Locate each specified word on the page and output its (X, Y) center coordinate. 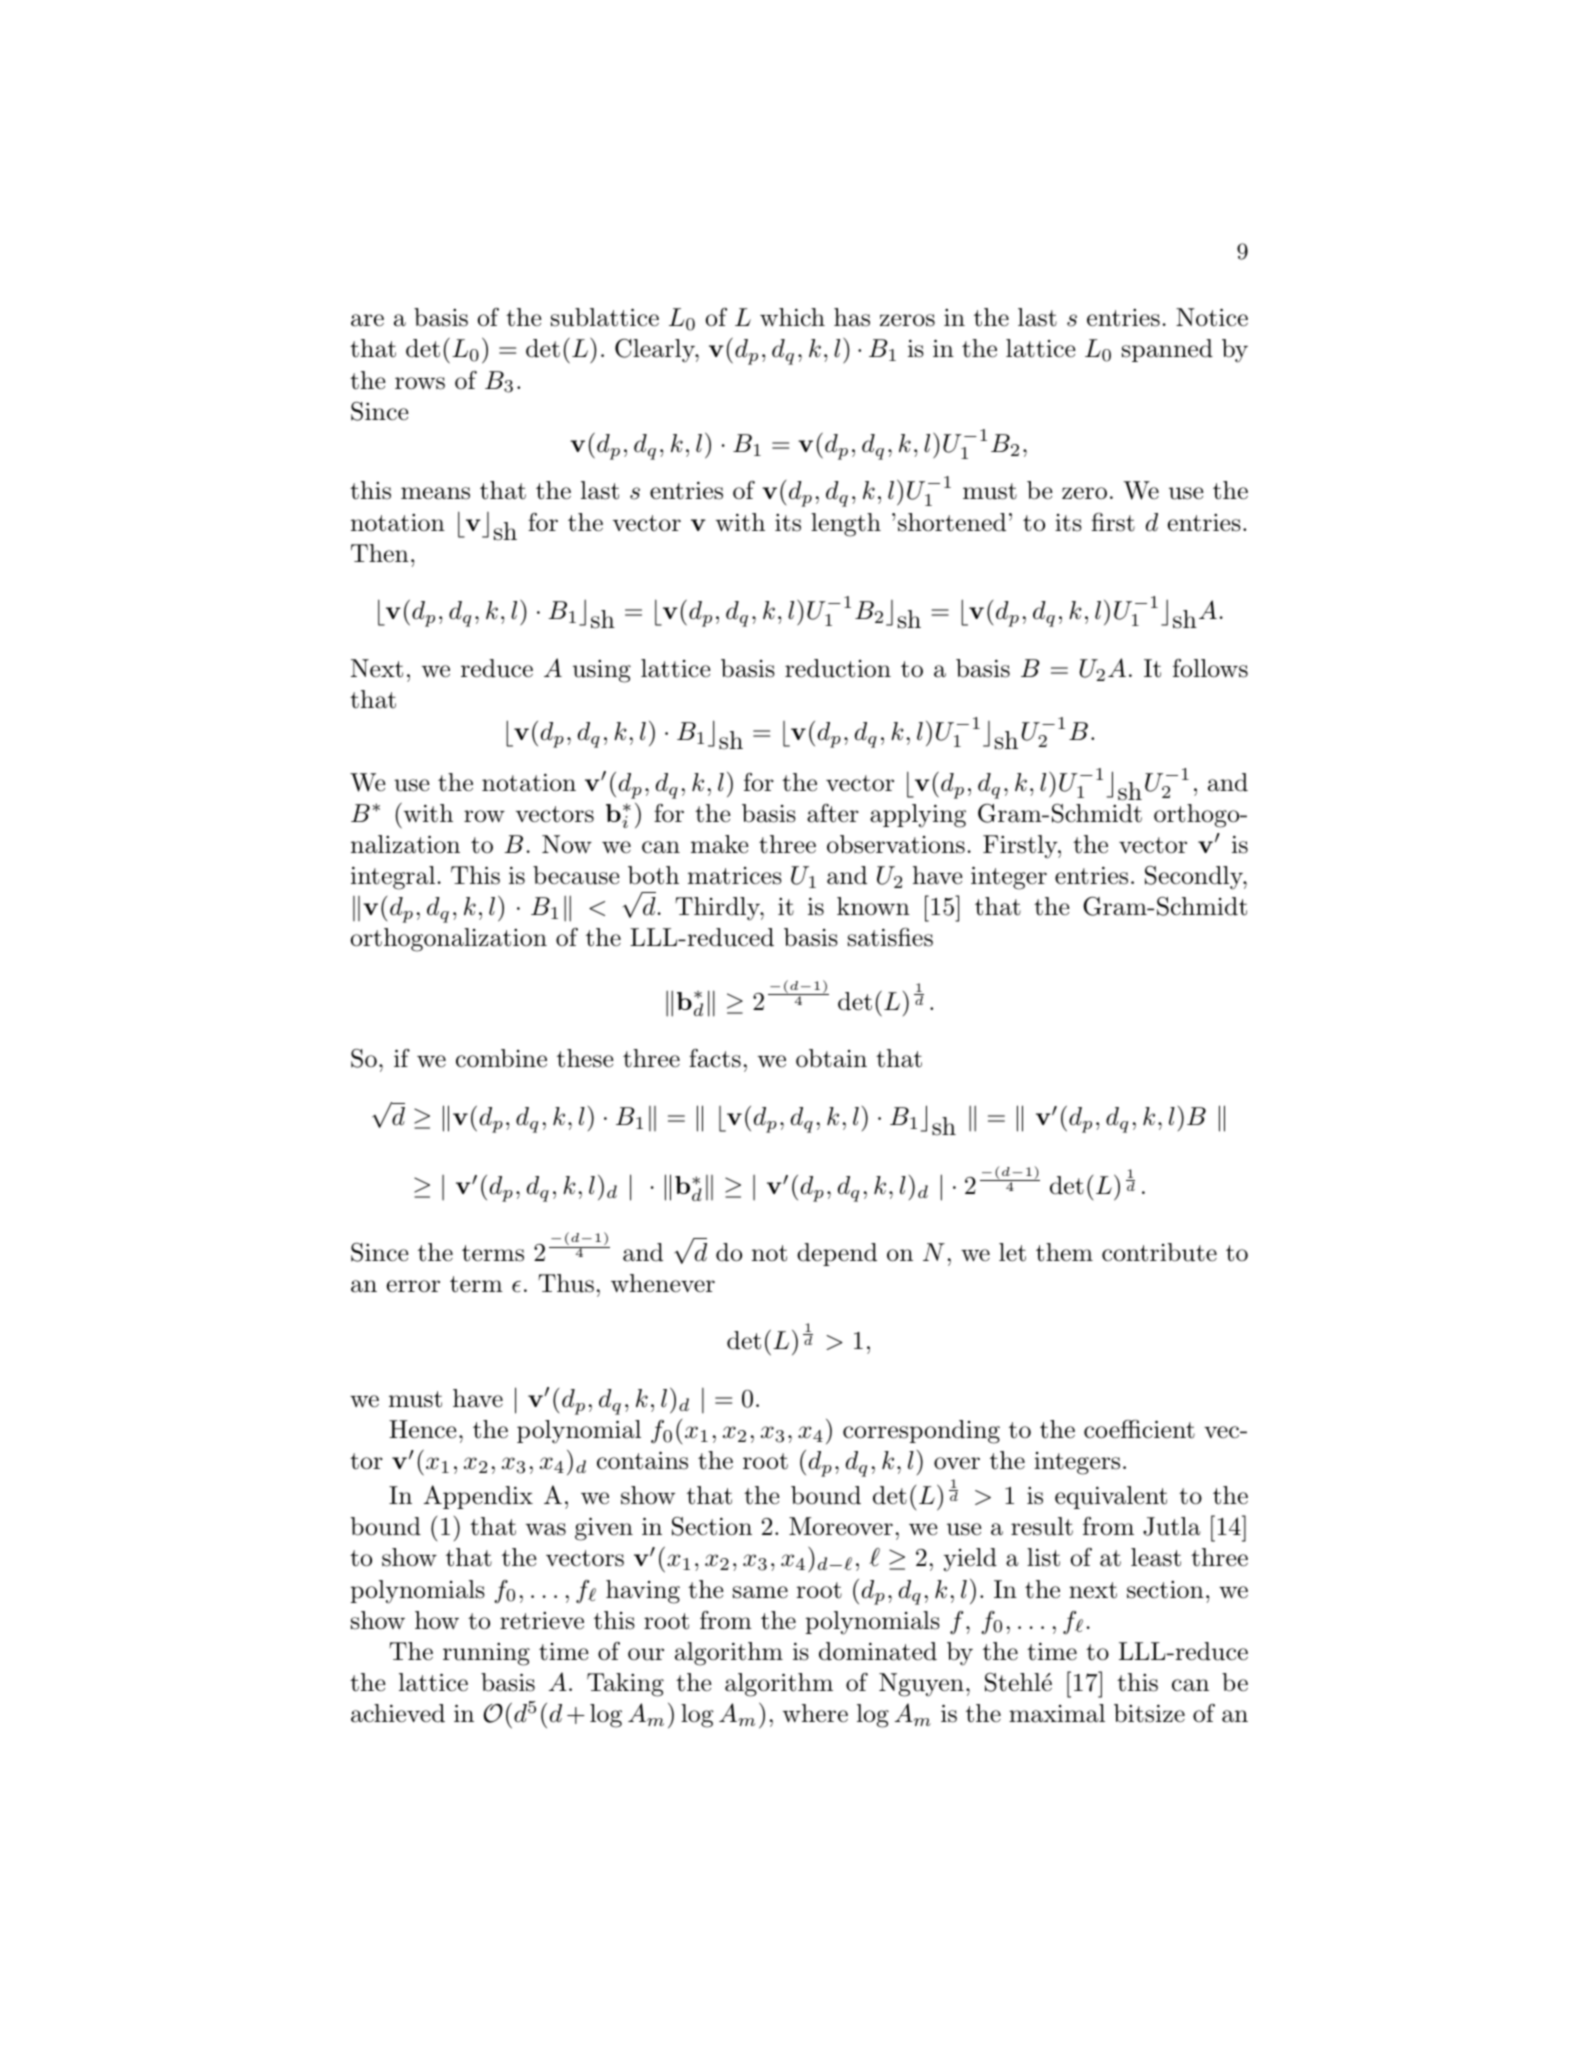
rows (420, 383)
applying (918, 816)
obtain (831, 1058)
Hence (423, 1429)
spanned (1167, 350)
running (486, 1654)
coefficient (1139, 1429)
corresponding (921, 1432)
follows (1210, 668)
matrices (735, 876)
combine (501, 1058)
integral (393, 878)
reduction (838, 668)
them (1064, 1252)
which (792, 317)
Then (380, 553)
